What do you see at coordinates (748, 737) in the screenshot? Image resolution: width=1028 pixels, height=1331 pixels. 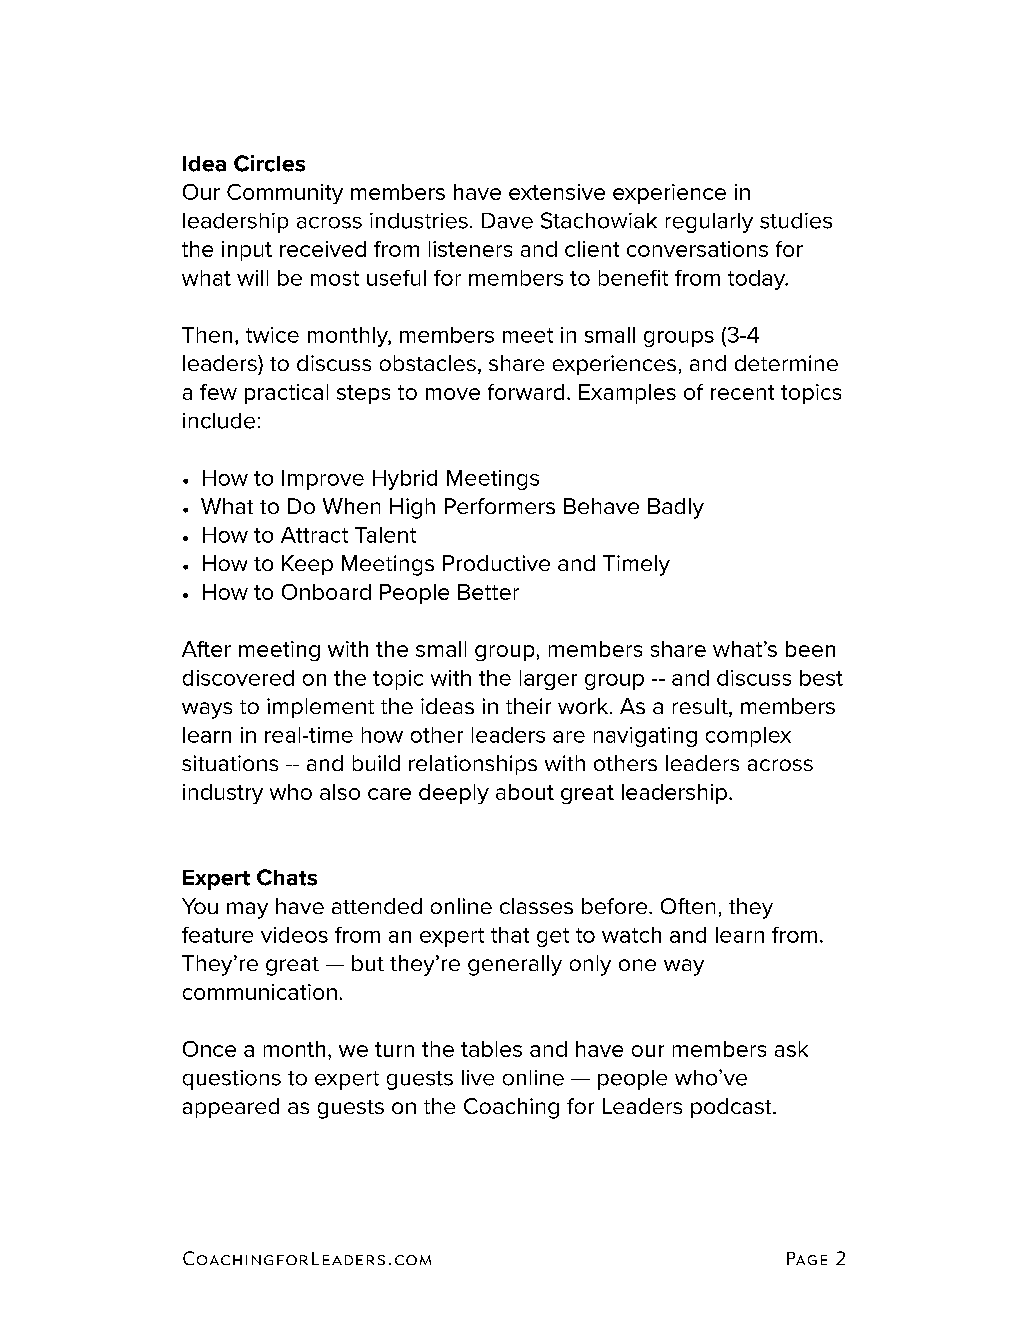 I see `complex` at bounding box center [748, 737].
